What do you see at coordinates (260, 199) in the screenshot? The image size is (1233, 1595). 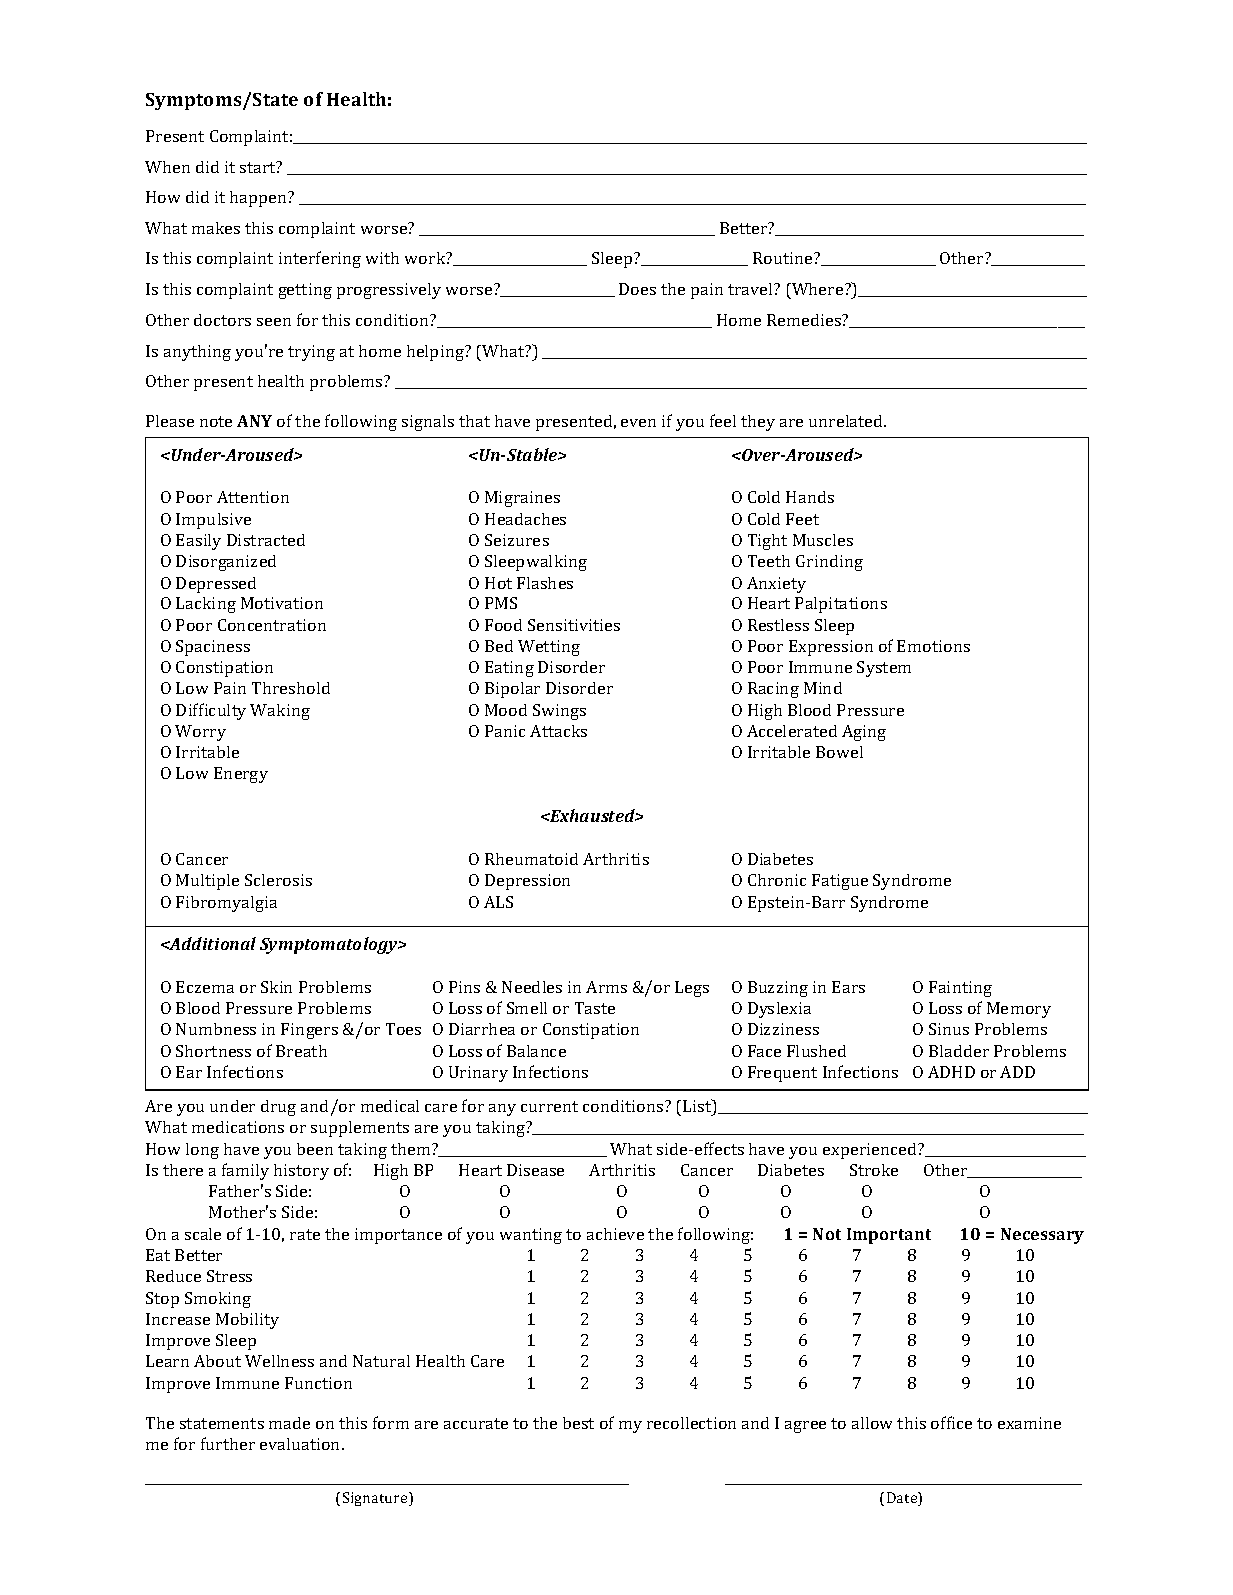 I see `happen` at bounding box center [260, 199].
